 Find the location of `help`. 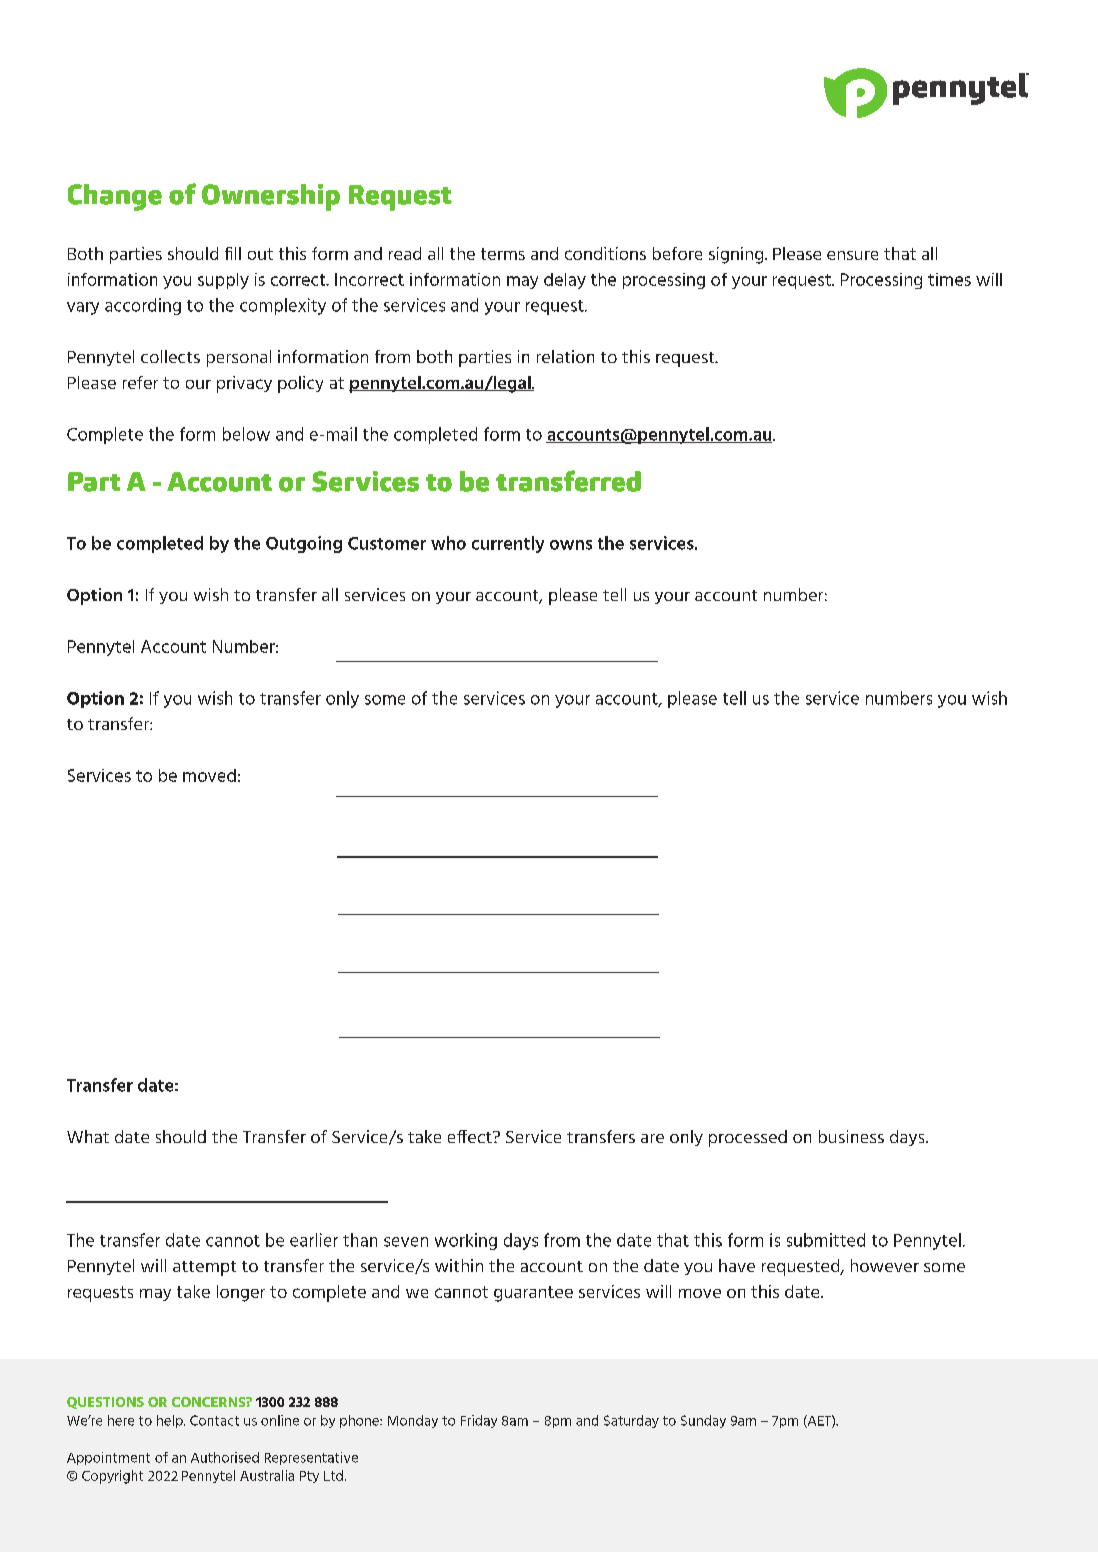

help is located at coordinates (171, 1421).
